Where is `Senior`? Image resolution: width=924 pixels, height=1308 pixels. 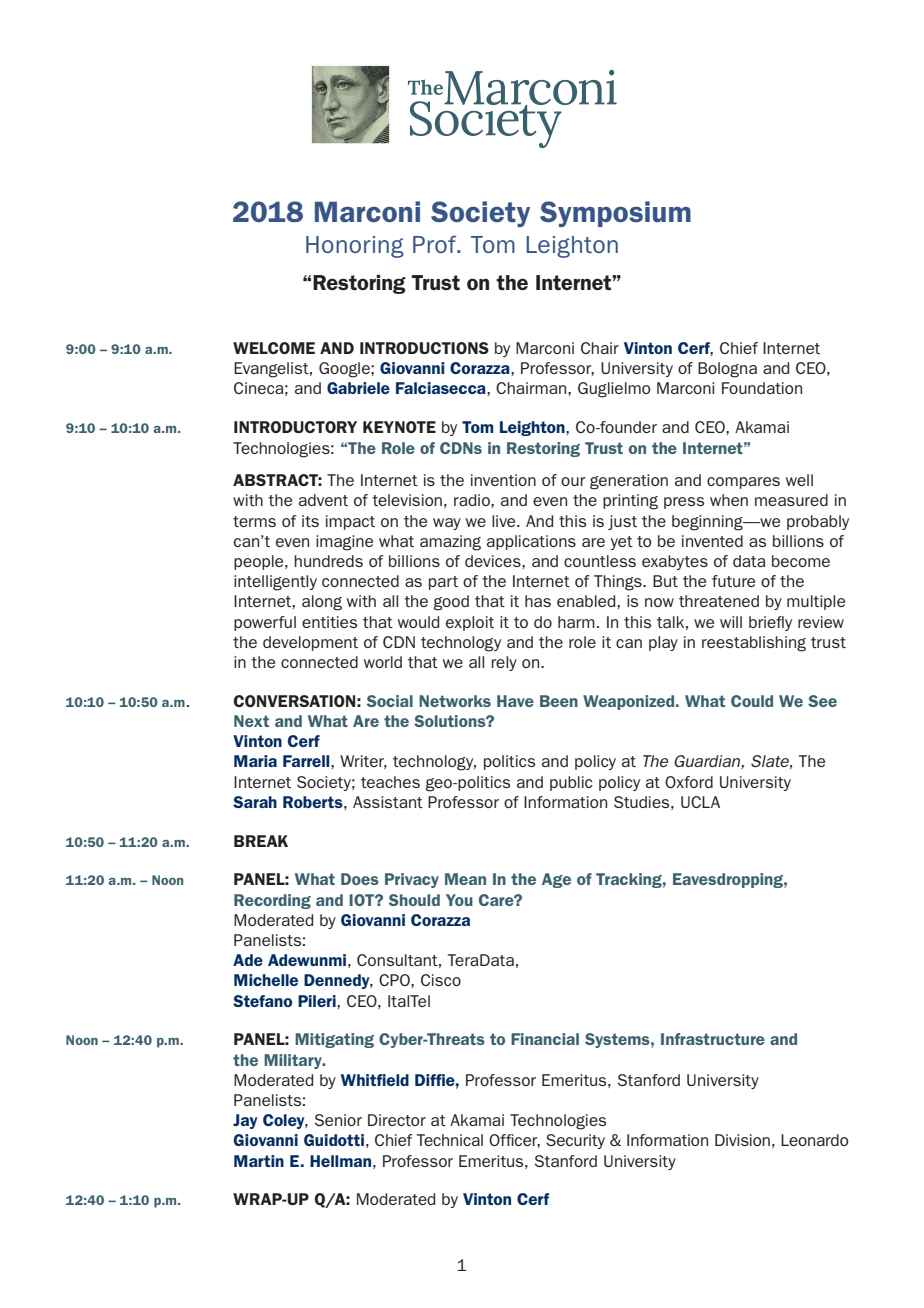 Senior is located at coordinates (338, 1120).
